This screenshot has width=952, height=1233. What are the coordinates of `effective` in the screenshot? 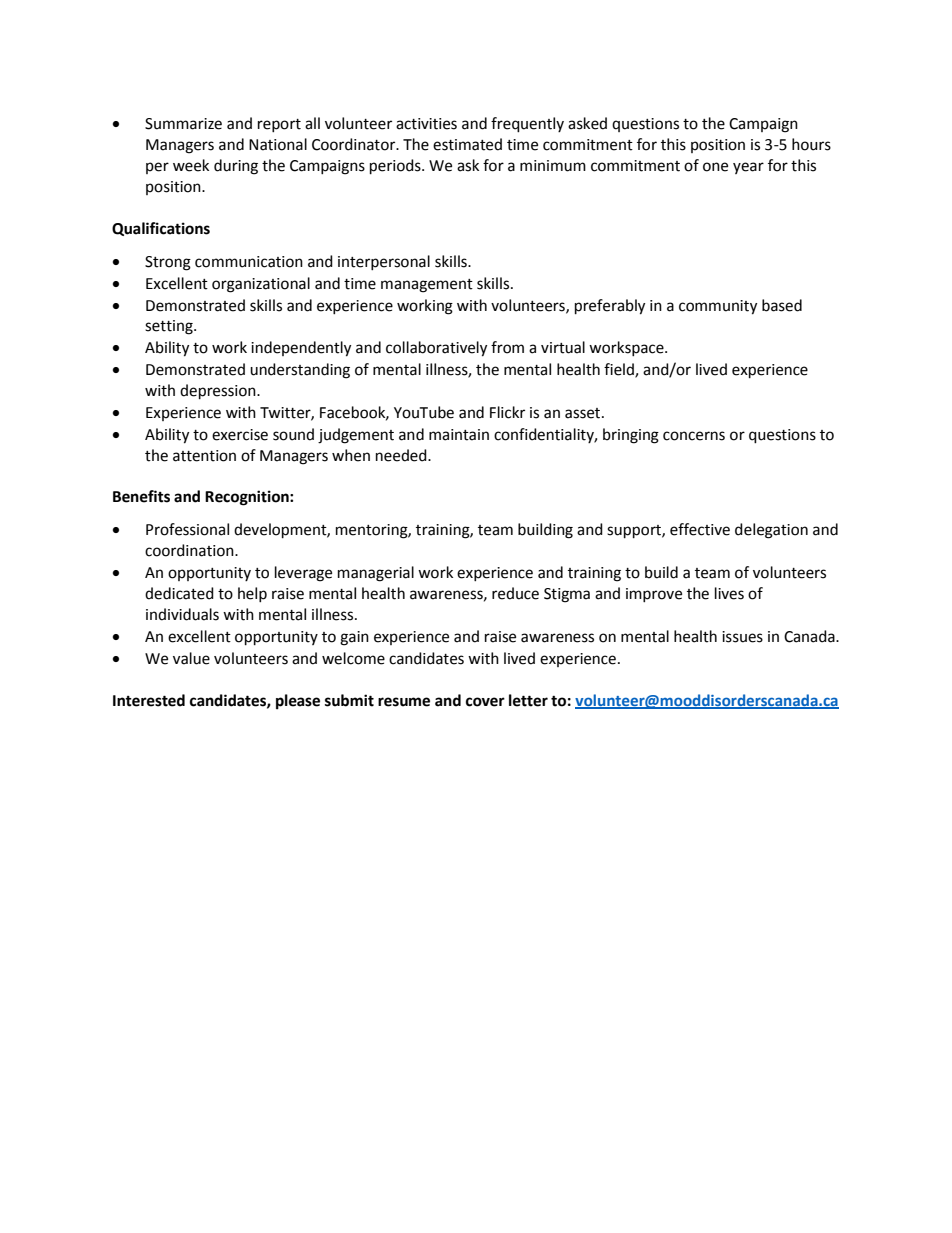 It's located at (700, 529).
